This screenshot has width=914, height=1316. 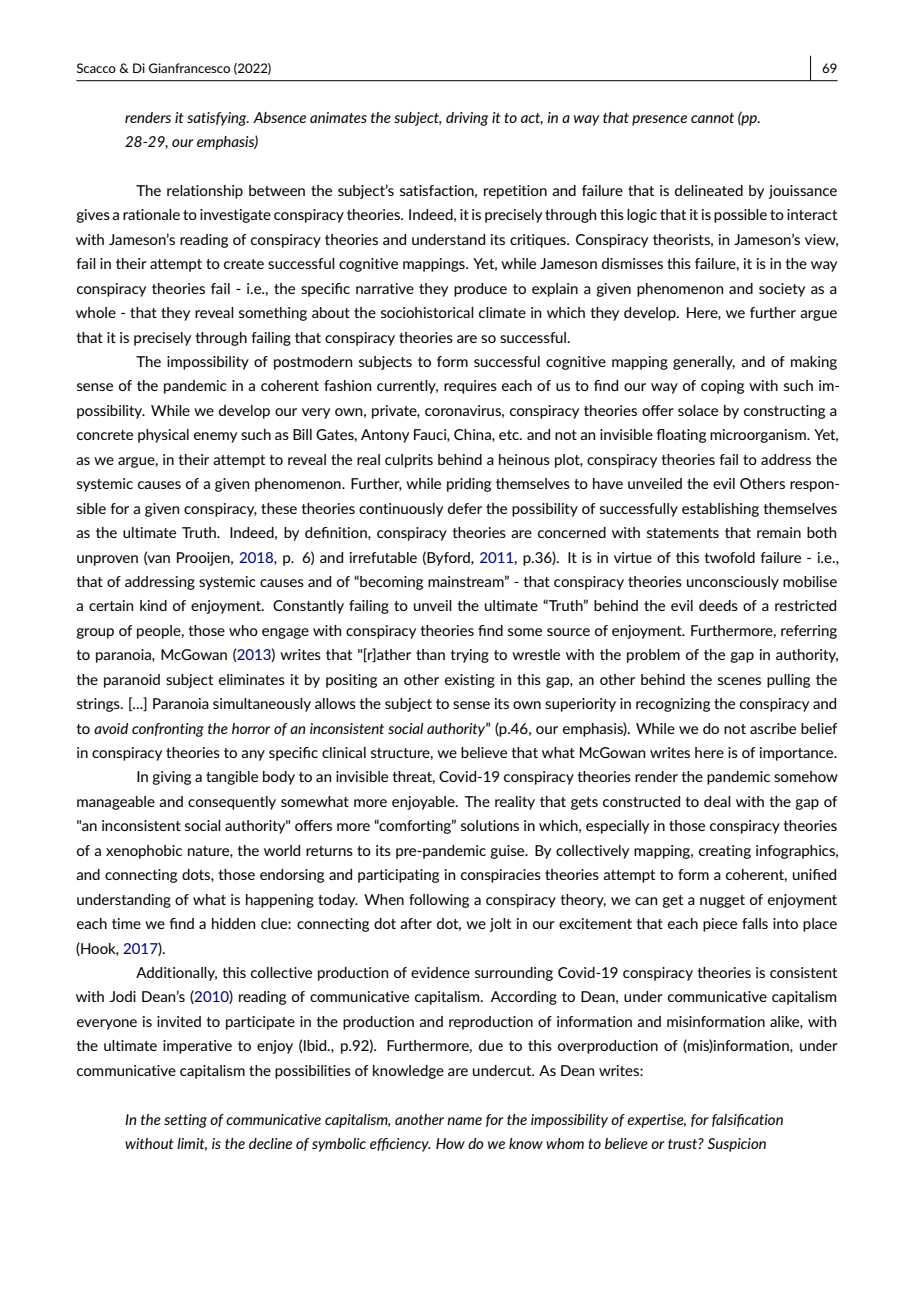 What do you see at coordinates (725, 852) in the screenshot?
I see `creating` at bounding box center [725, 852].
